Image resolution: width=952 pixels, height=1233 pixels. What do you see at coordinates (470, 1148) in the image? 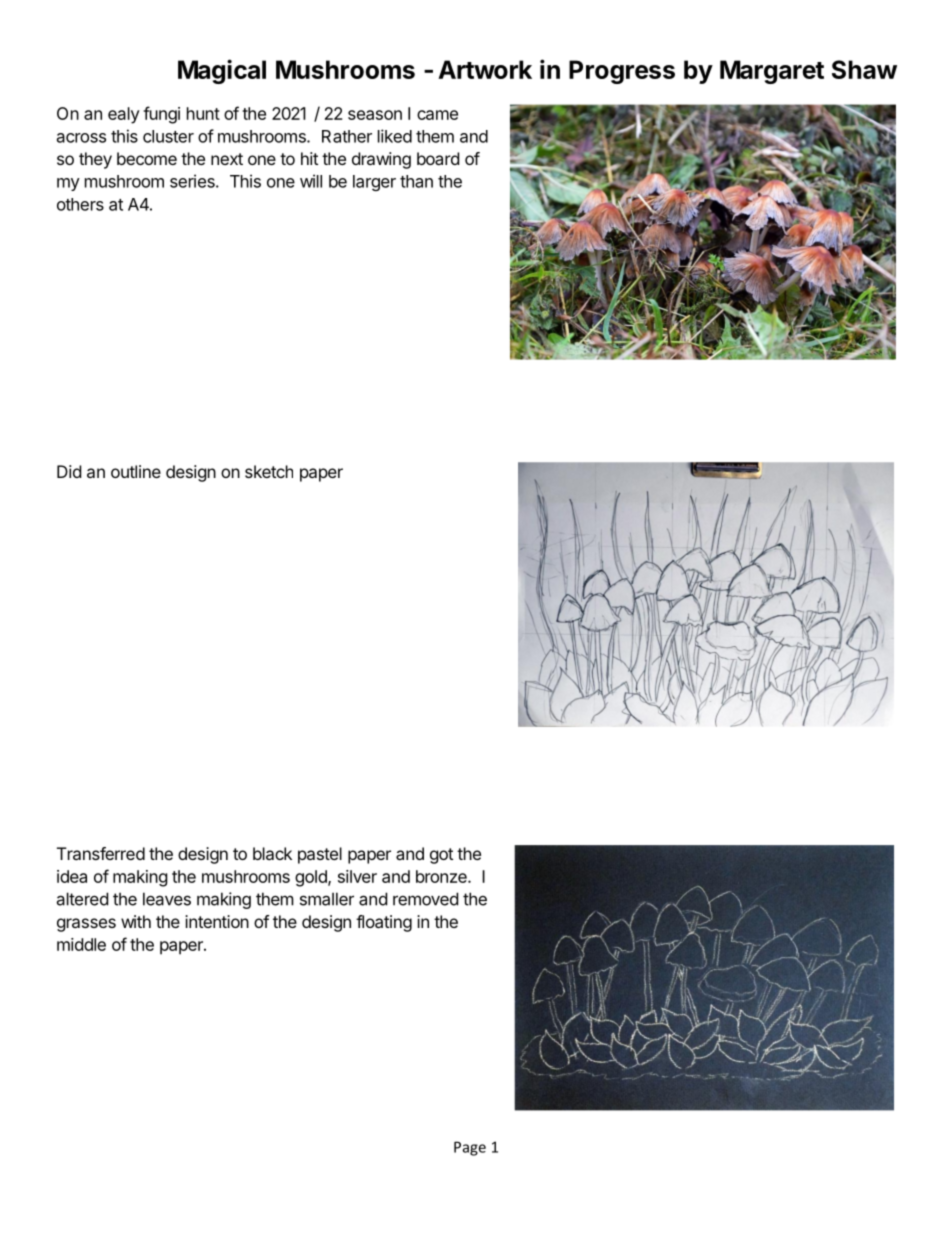
I see `Page` at bounding box center [470, 1148].
